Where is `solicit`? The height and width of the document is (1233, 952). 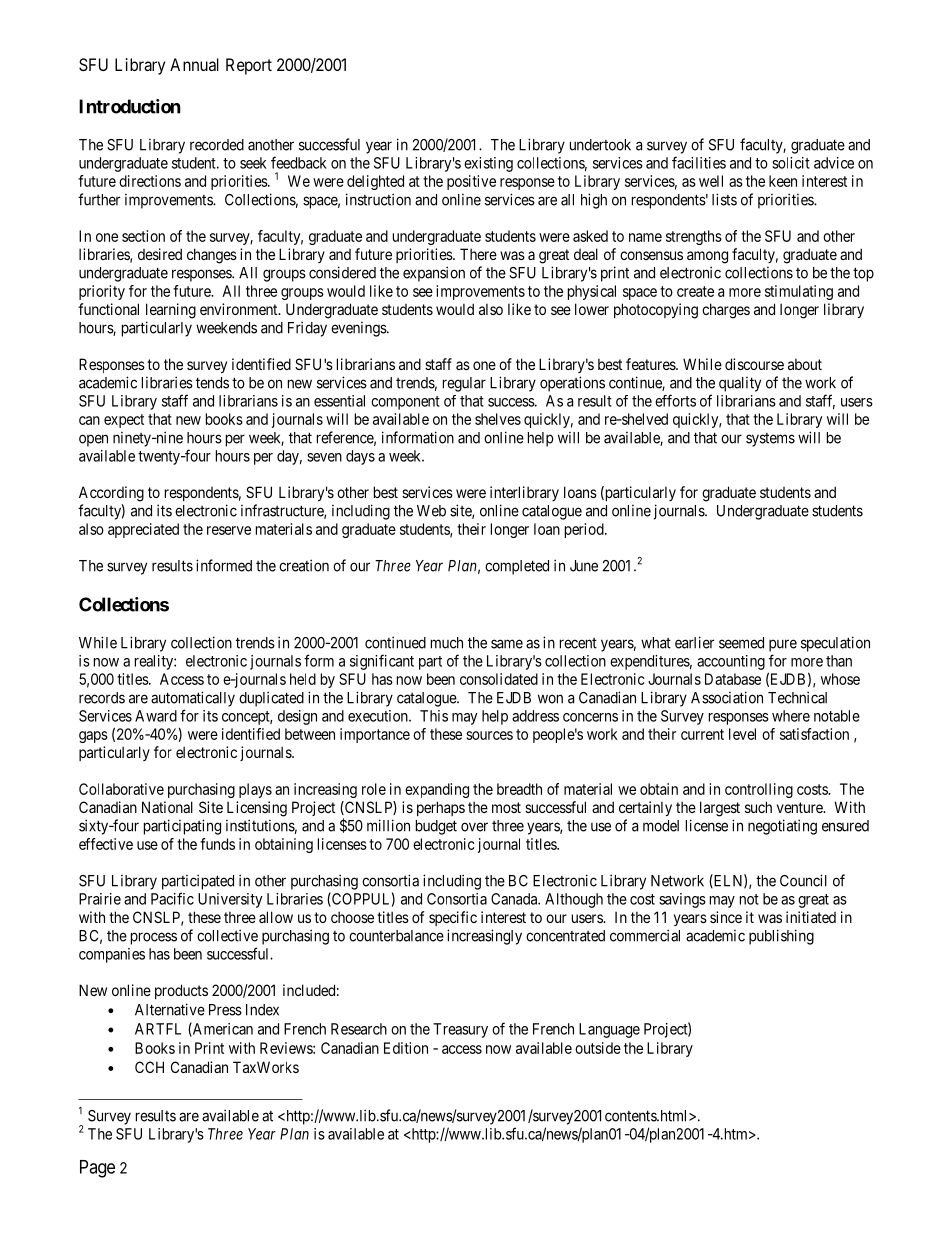
solicit is located at coordinates (791, 163).
